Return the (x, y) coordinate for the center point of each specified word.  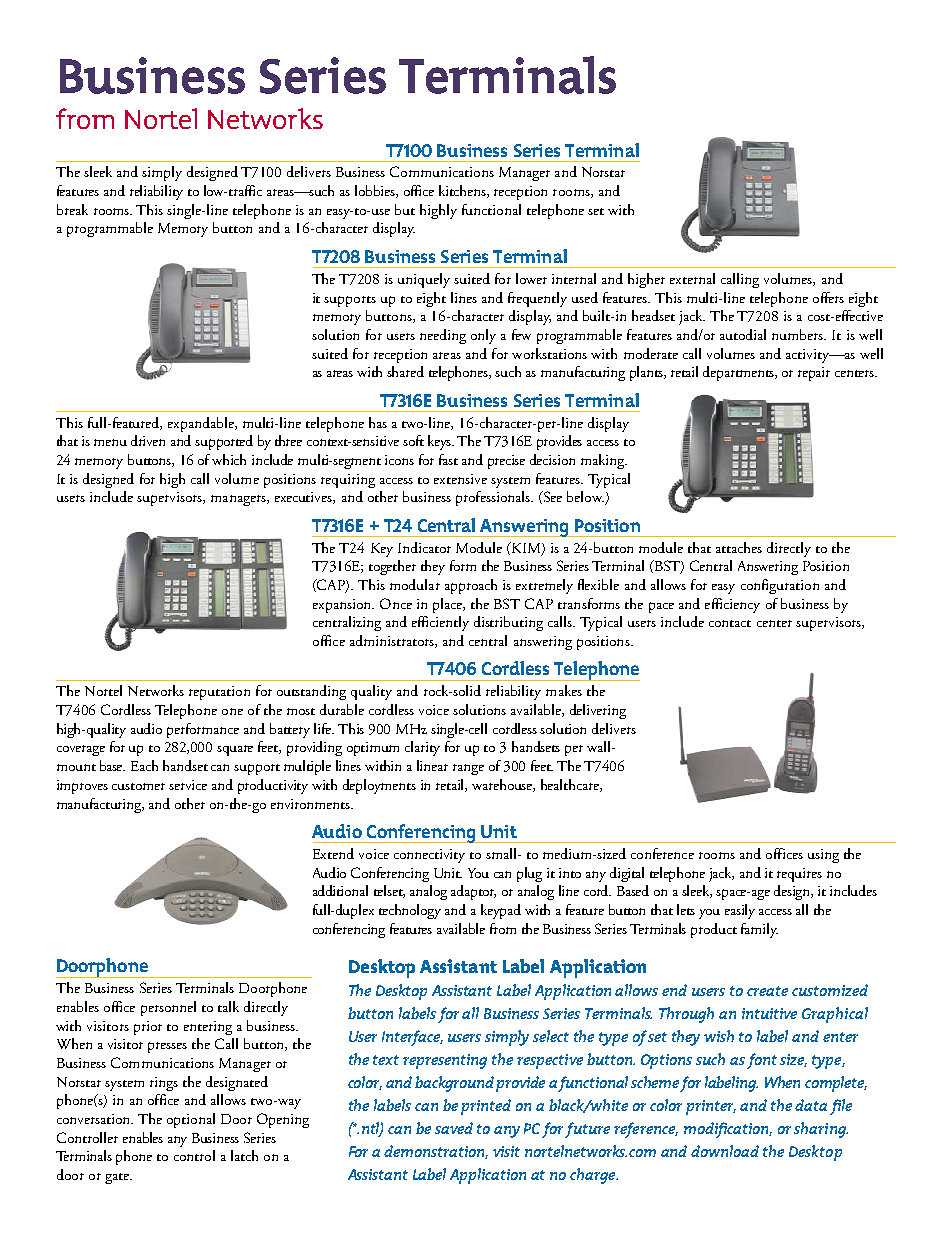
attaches (739, 547)
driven (148, 440)
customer (138, 786)
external (692, 278)
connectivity (429, 856)
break (72, 209)
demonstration (436, 1152)
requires (799, 875)
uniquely (424, 280)
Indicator (424, 547)
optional (191, 1120)
